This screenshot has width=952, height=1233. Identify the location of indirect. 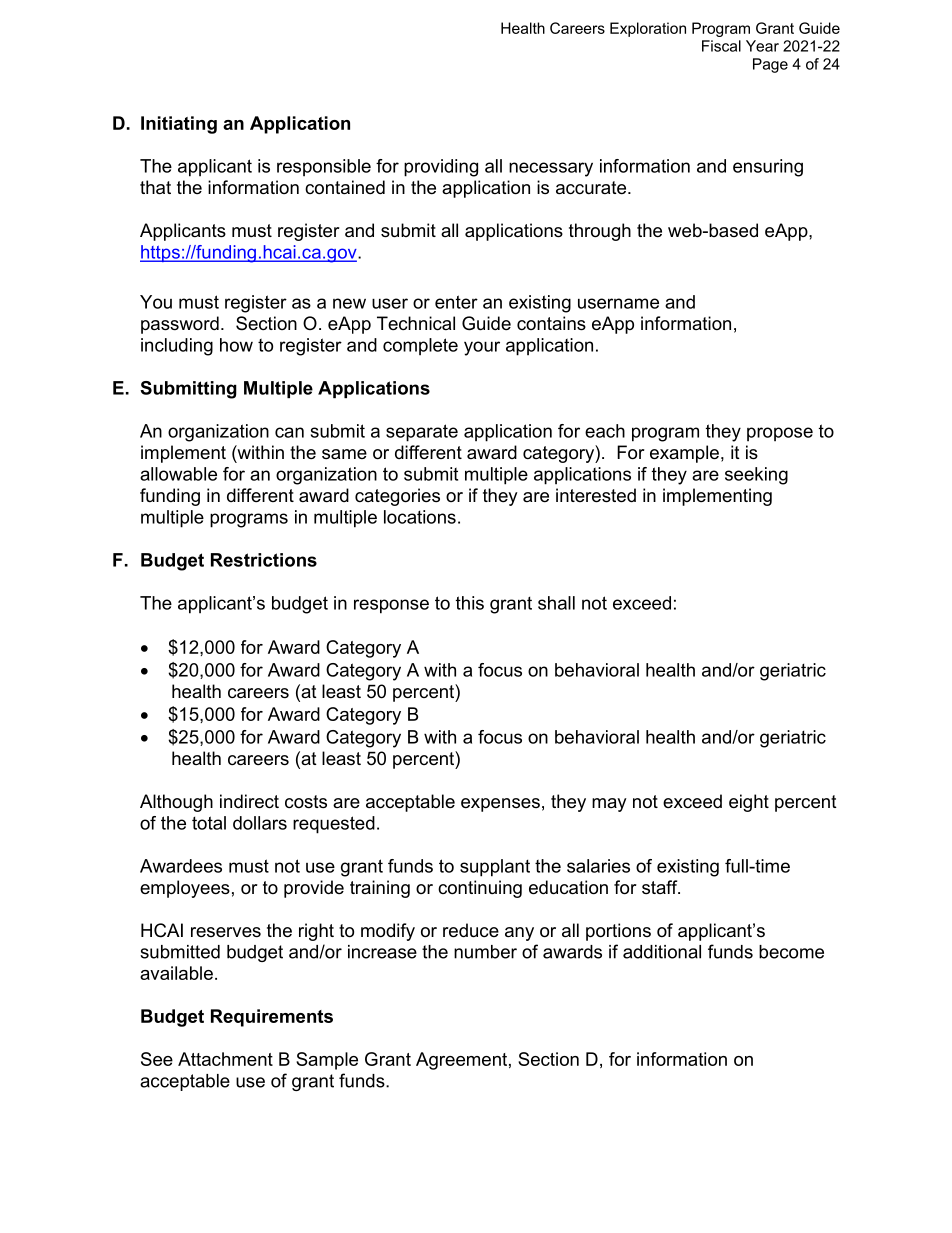
(249, 801).
